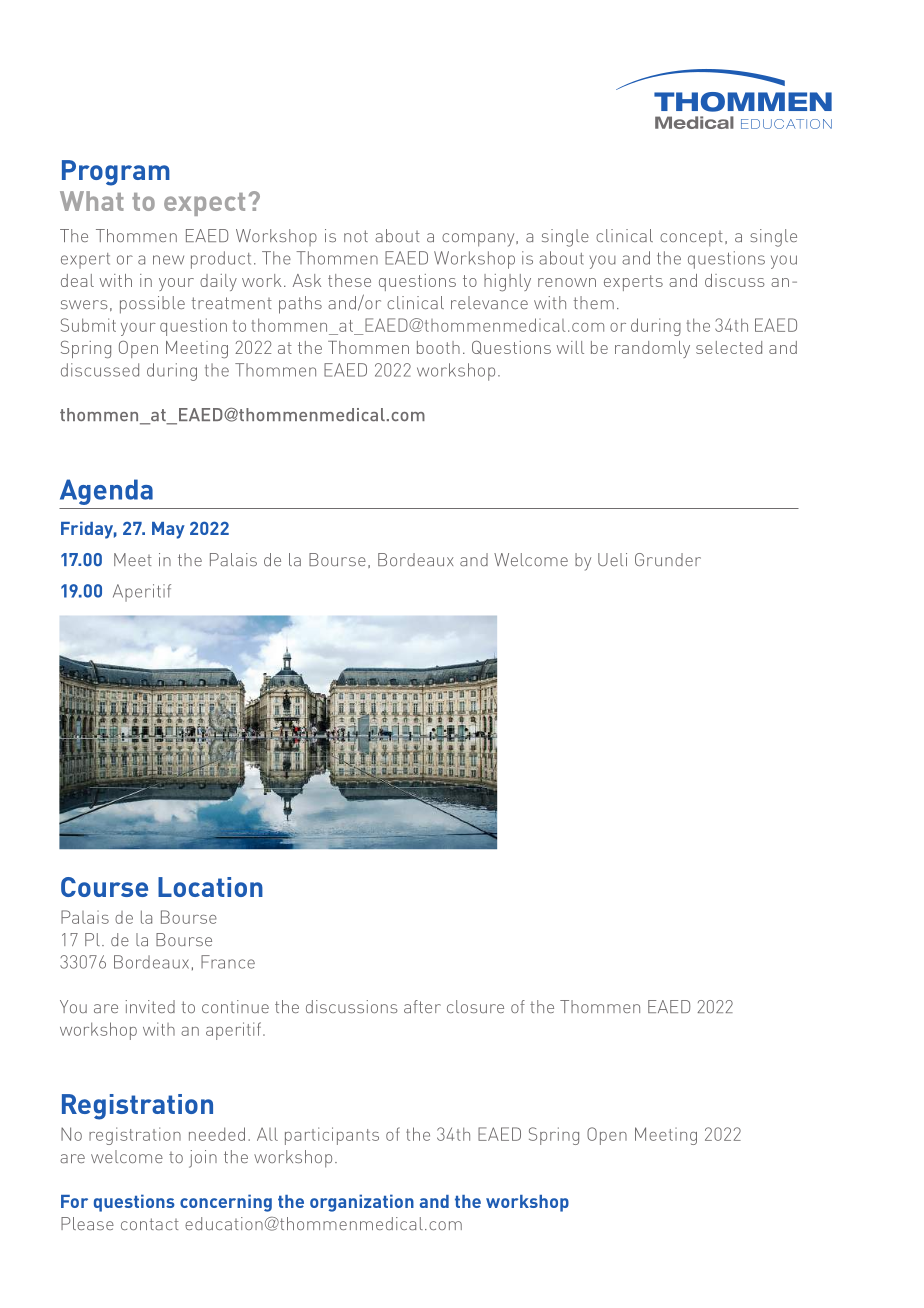  I want to click on expect, so click(204, 204).
